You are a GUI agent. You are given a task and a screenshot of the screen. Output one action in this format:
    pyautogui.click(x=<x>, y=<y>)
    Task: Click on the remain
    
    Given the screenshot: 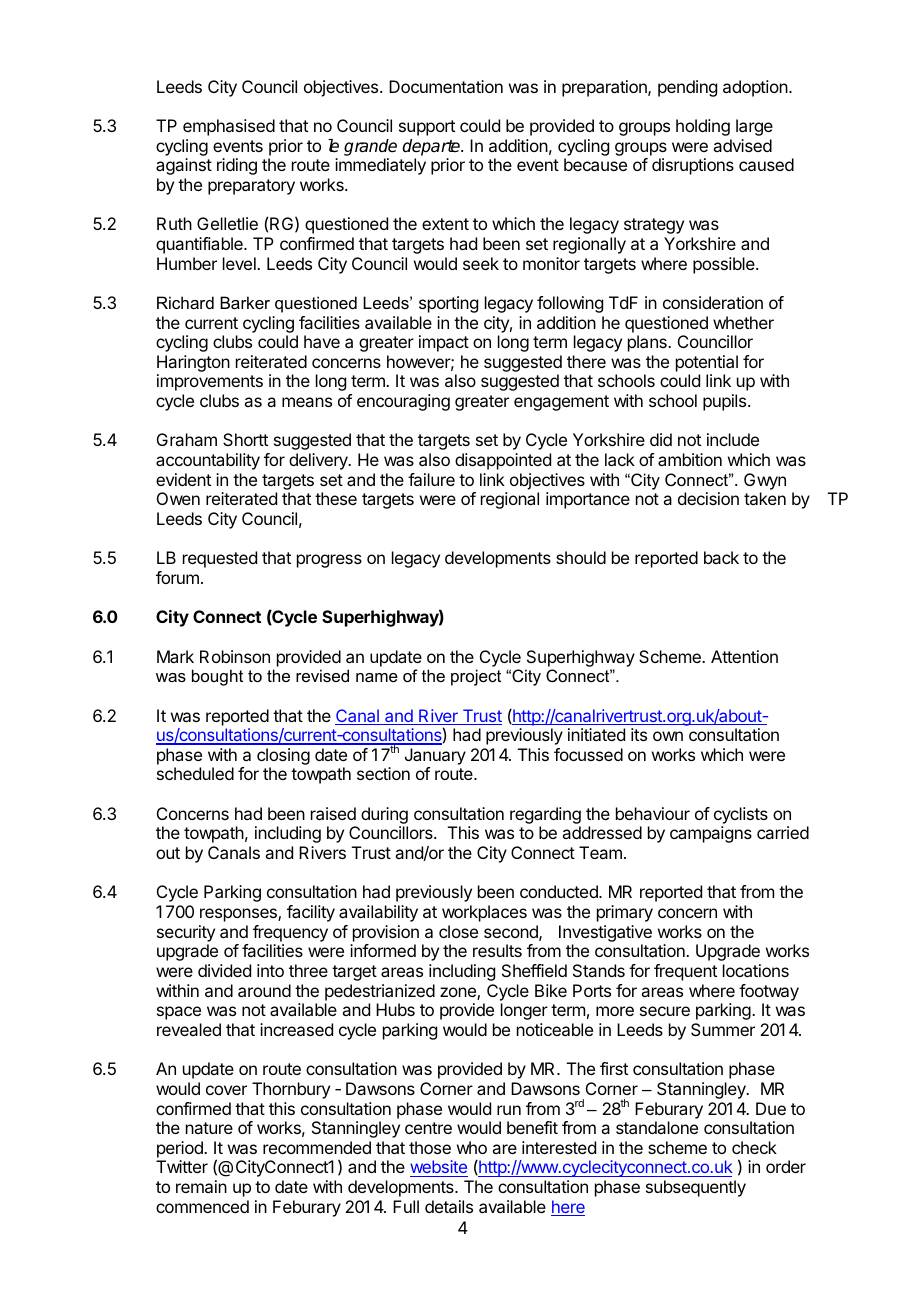 What is the action you would take?
    pyautogui.click(x=201, y=1186)
